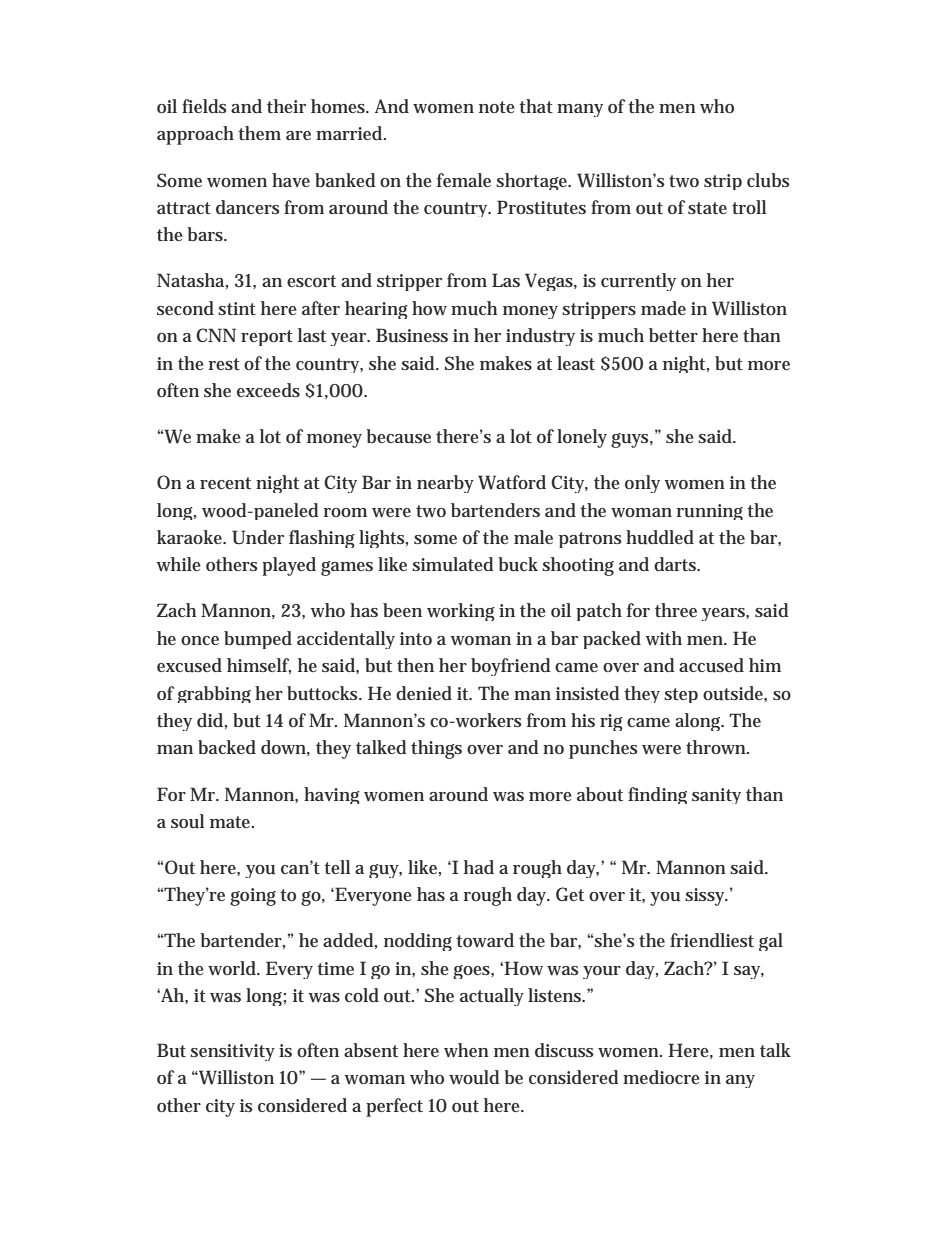  What do you see at coordinates (707, 208) in the screenshot?
I see `state` at bounding box center [707, 208].
